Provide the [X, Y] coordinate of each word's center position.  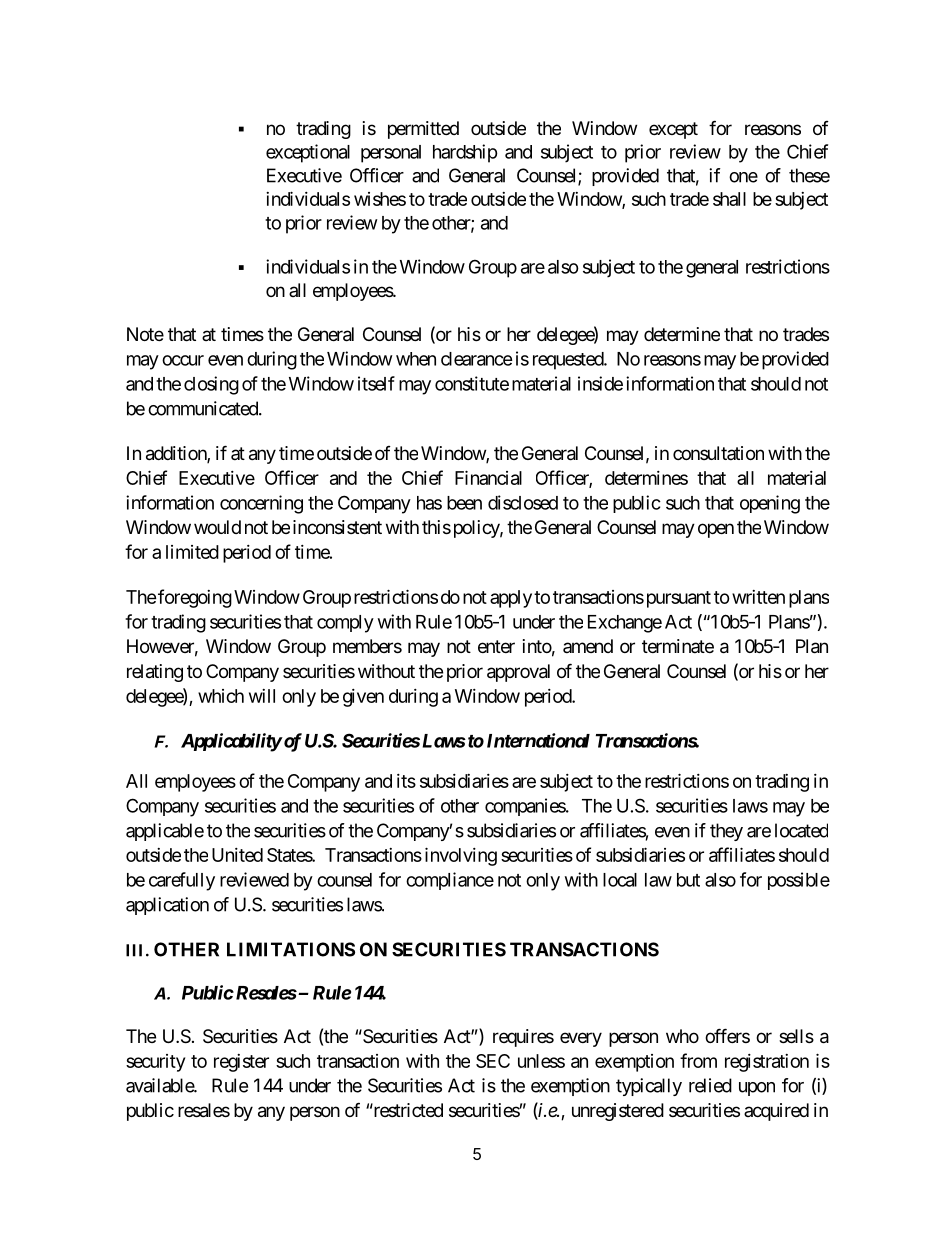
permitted [423, 130]
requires [523, 1038]
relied [710, 1085]
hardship [465, 153]
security [155, 1063]
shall [729, 199]
